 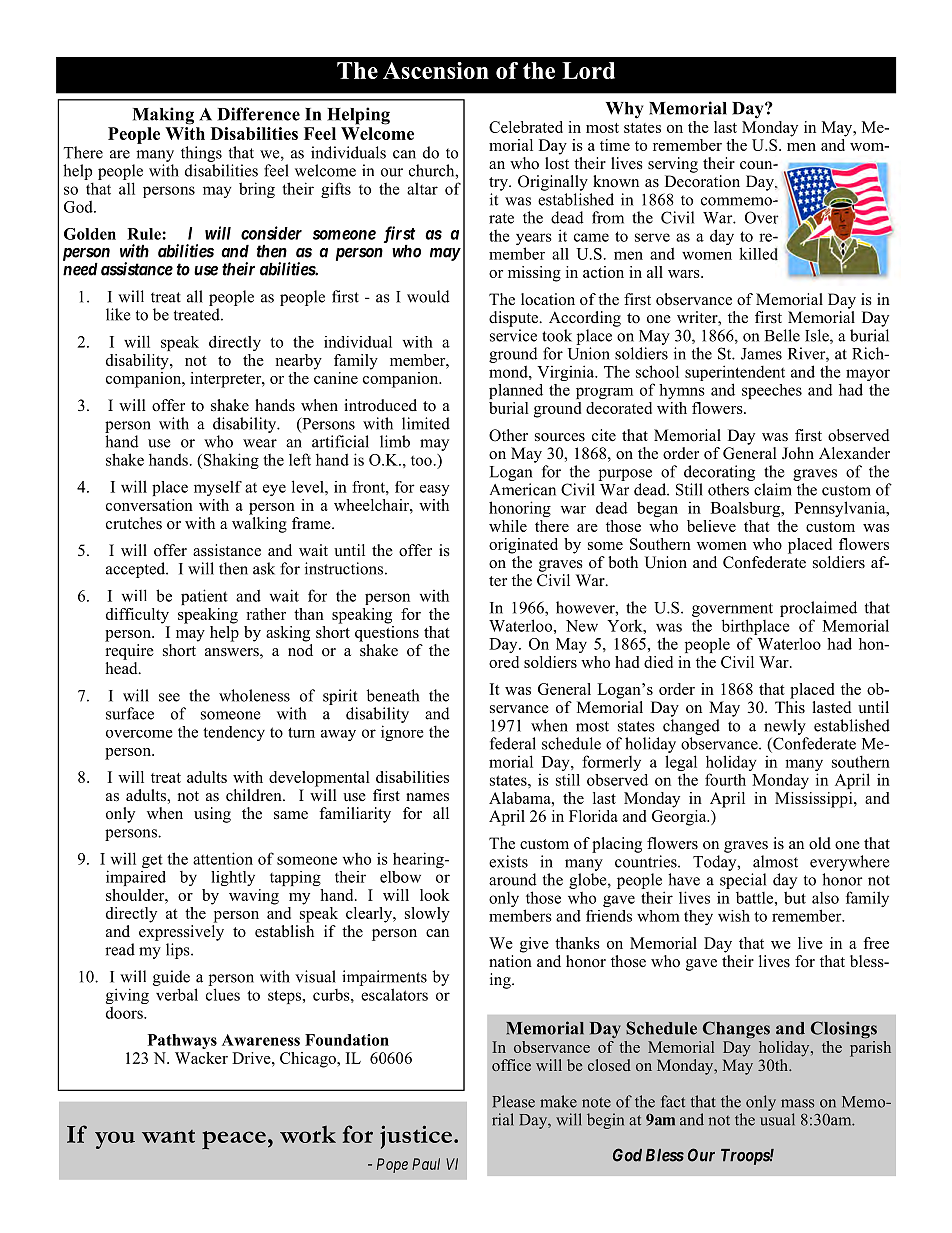 I want to click on Making, so click(x=163, y=116).
